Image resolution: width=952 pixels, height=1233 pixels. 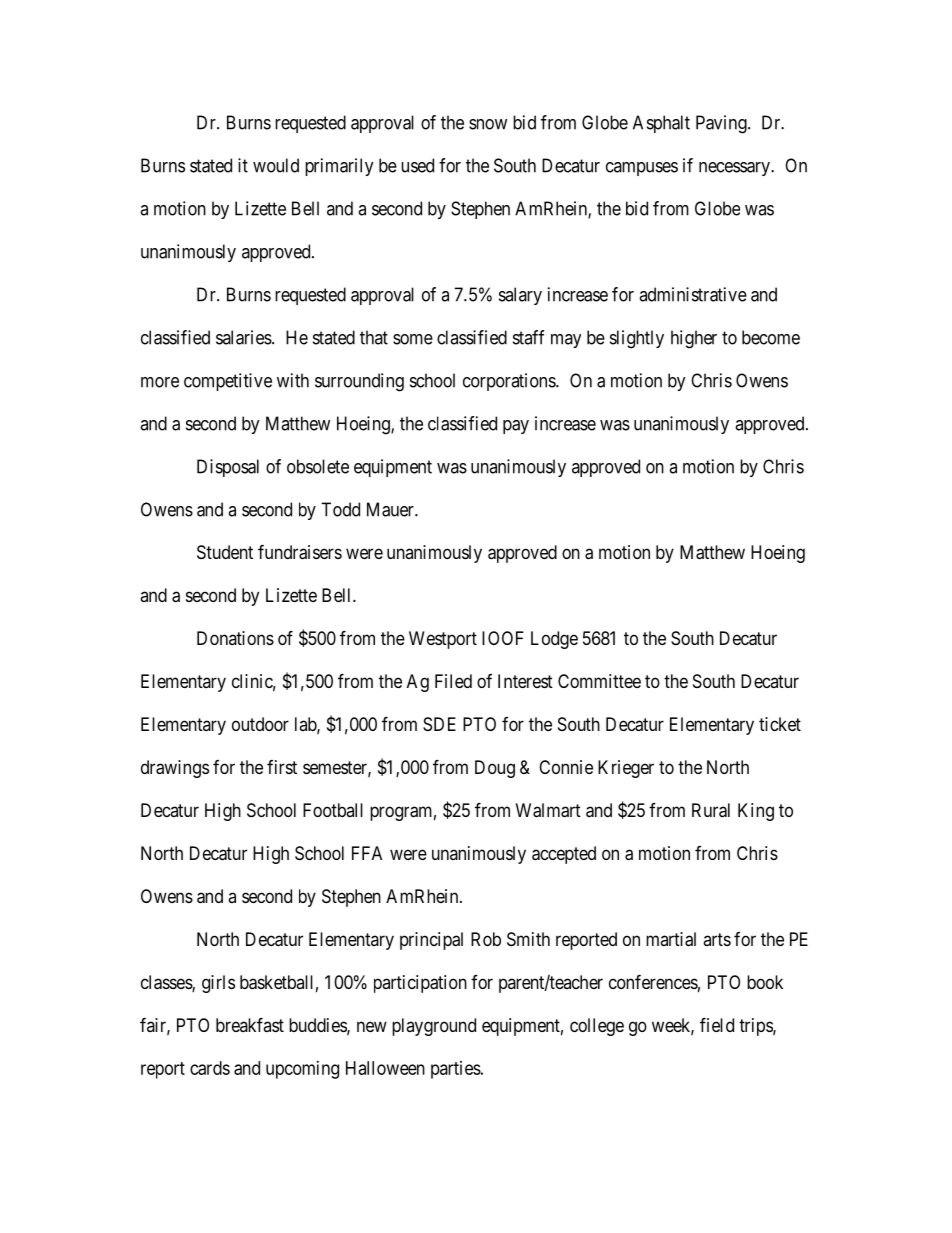 What do you see at coordinates (735, 169) in the screenshot?
I see `necessary` at bounding box center [735, 169].
